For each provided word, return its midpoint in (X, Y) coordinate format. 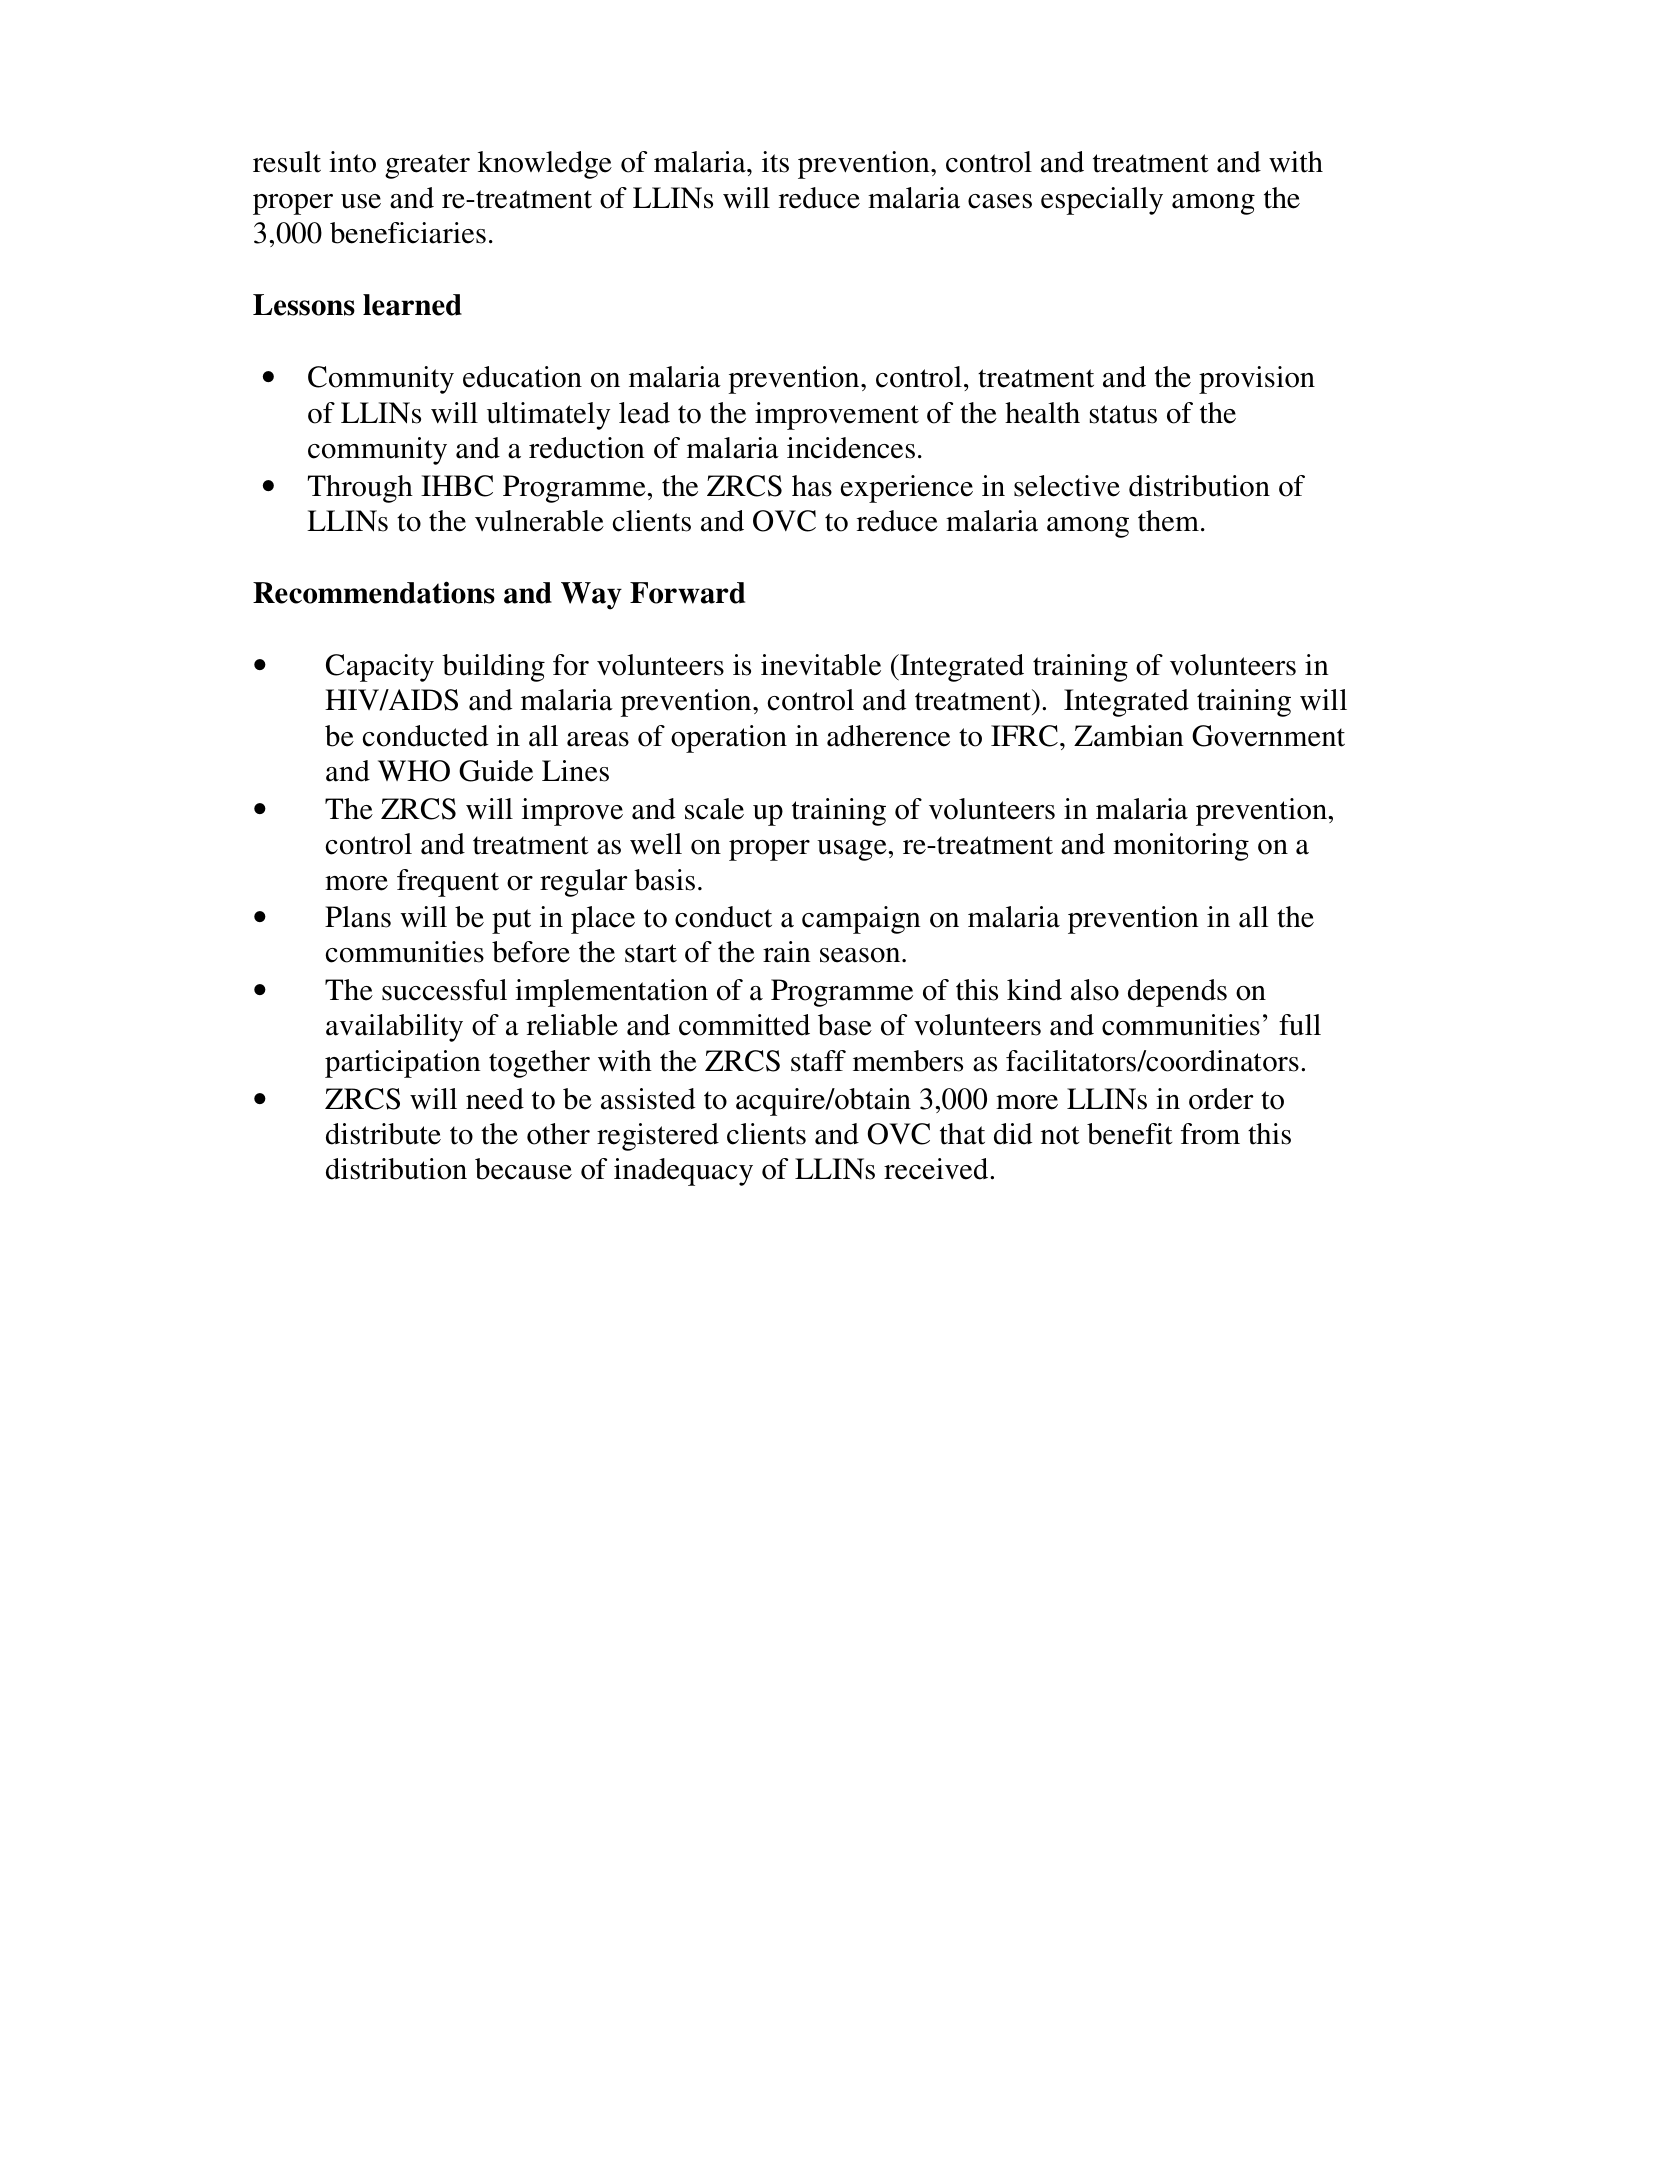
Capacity (380, 668)
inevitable (821, 665)
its (775, 162)
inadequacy (683, 1172)
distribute (383, 1134)
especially (1102, 201)
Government (1268, 736)
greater (427, 166)
